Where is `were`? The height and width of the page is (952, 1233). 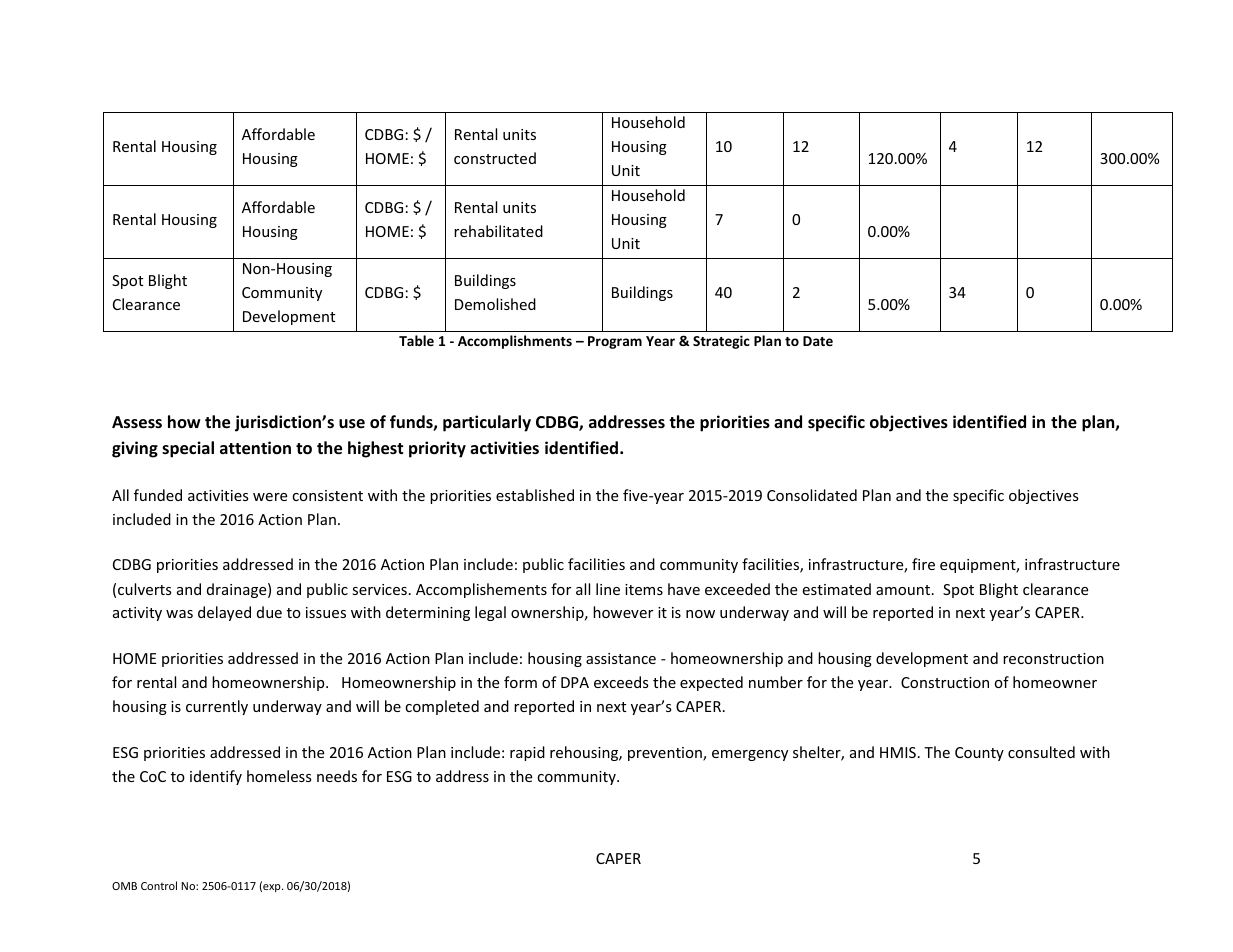
were is located at coordinates (270, 497).
